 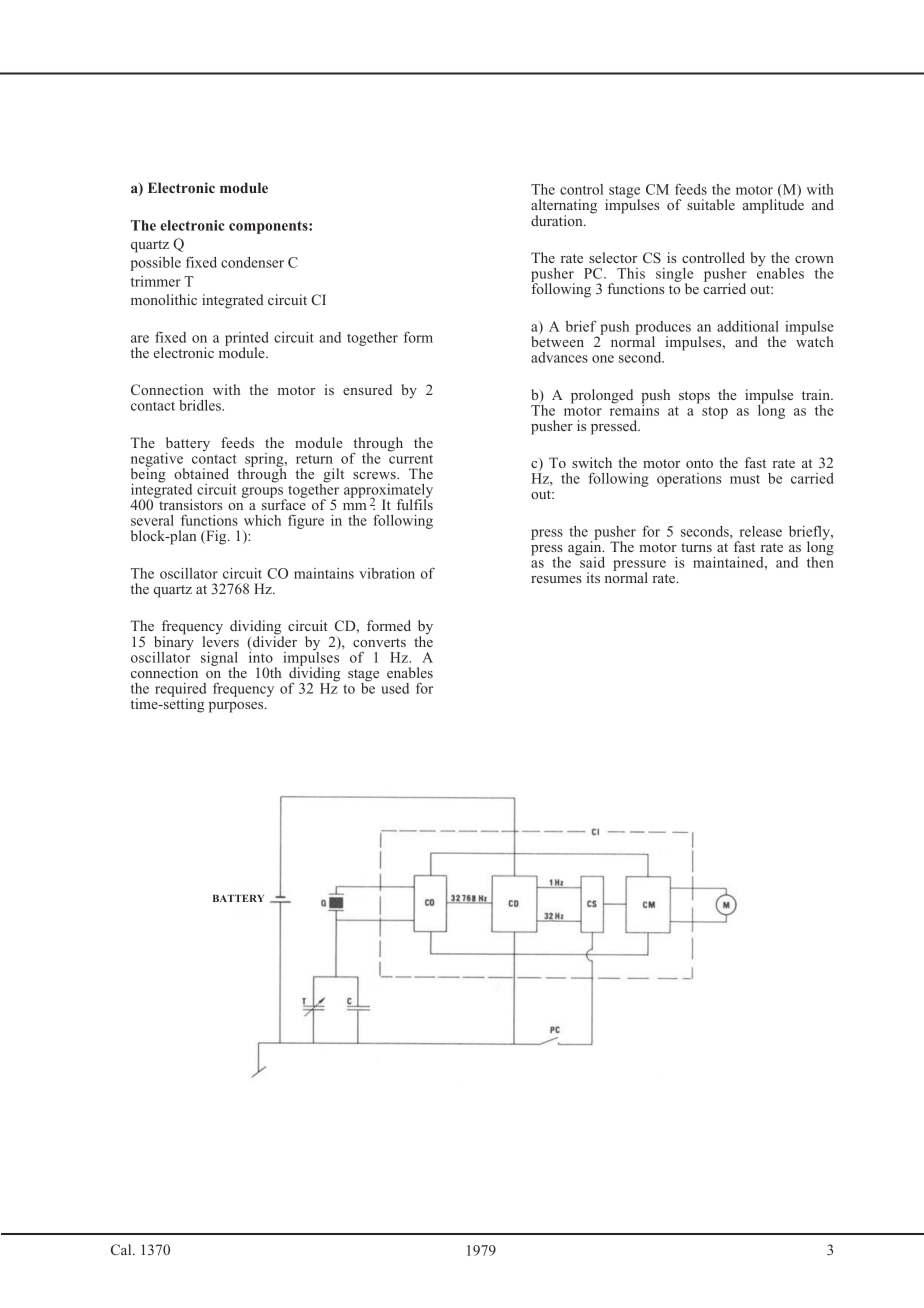 I want to click on turns, so click(x=696, y=547).
